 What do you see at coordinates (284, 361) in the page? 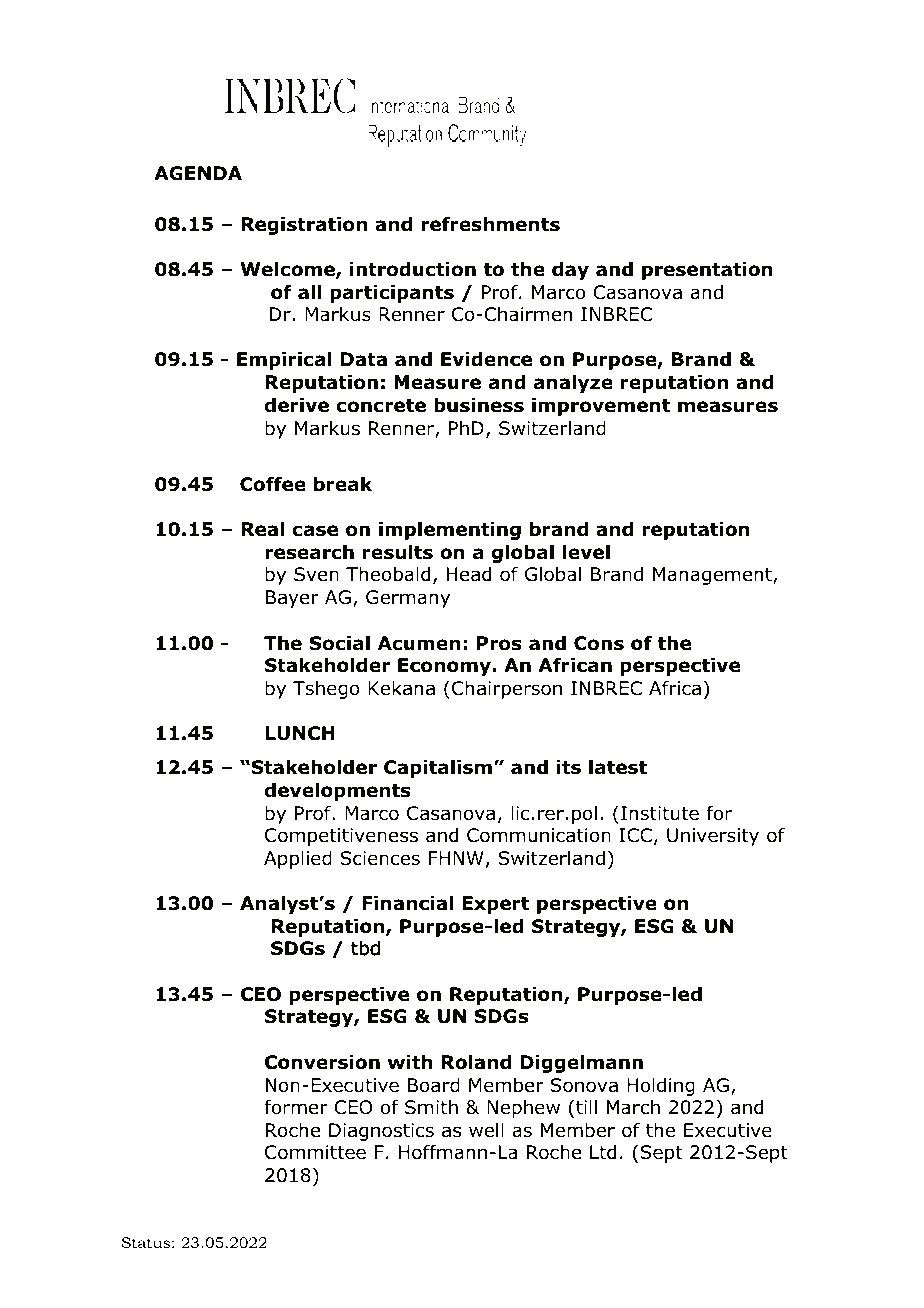
I see `Empirical` at bounding box center [284, 361].
